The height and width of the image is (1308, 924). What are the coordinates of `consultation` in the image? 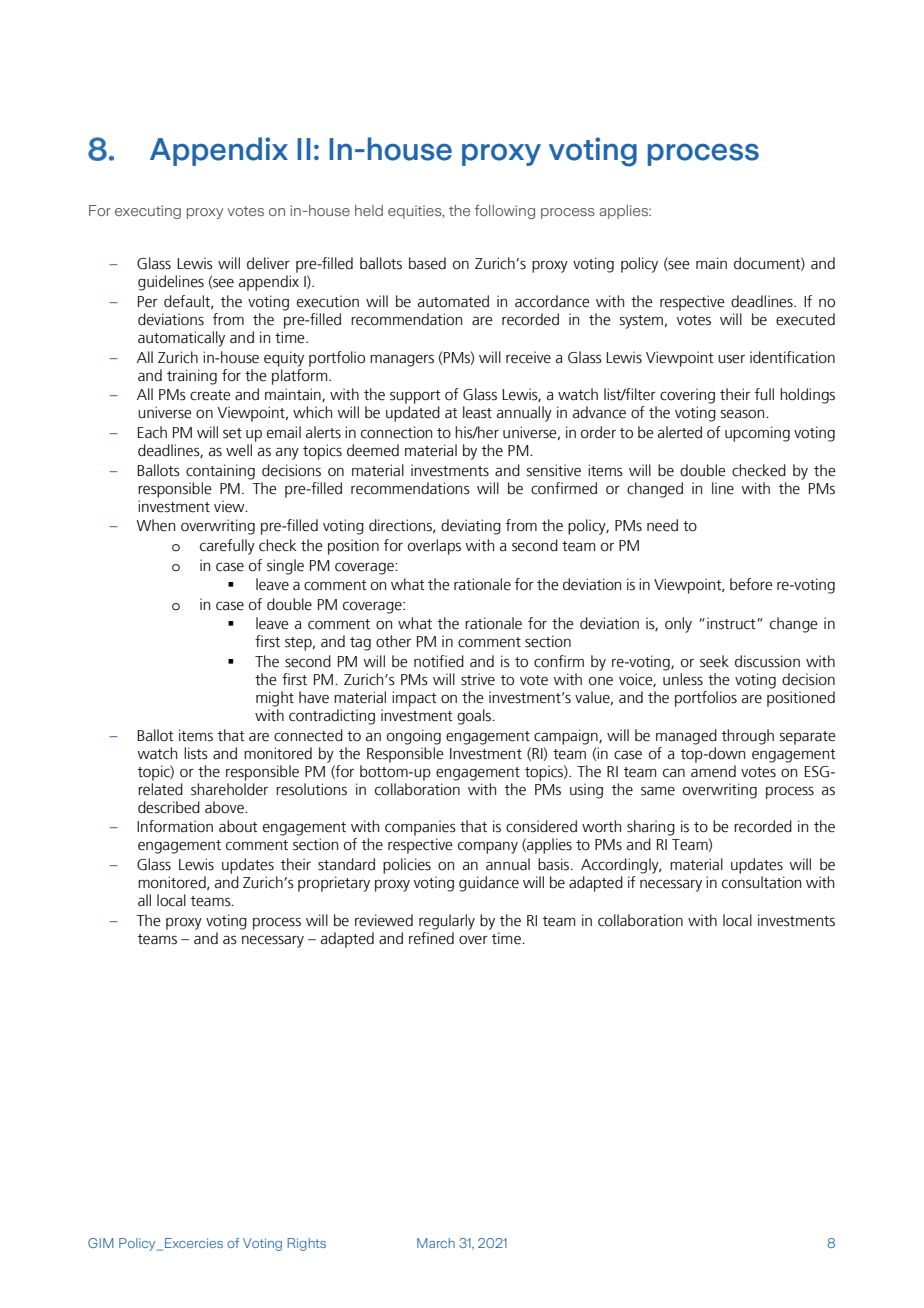 It's located at (761, 882).
